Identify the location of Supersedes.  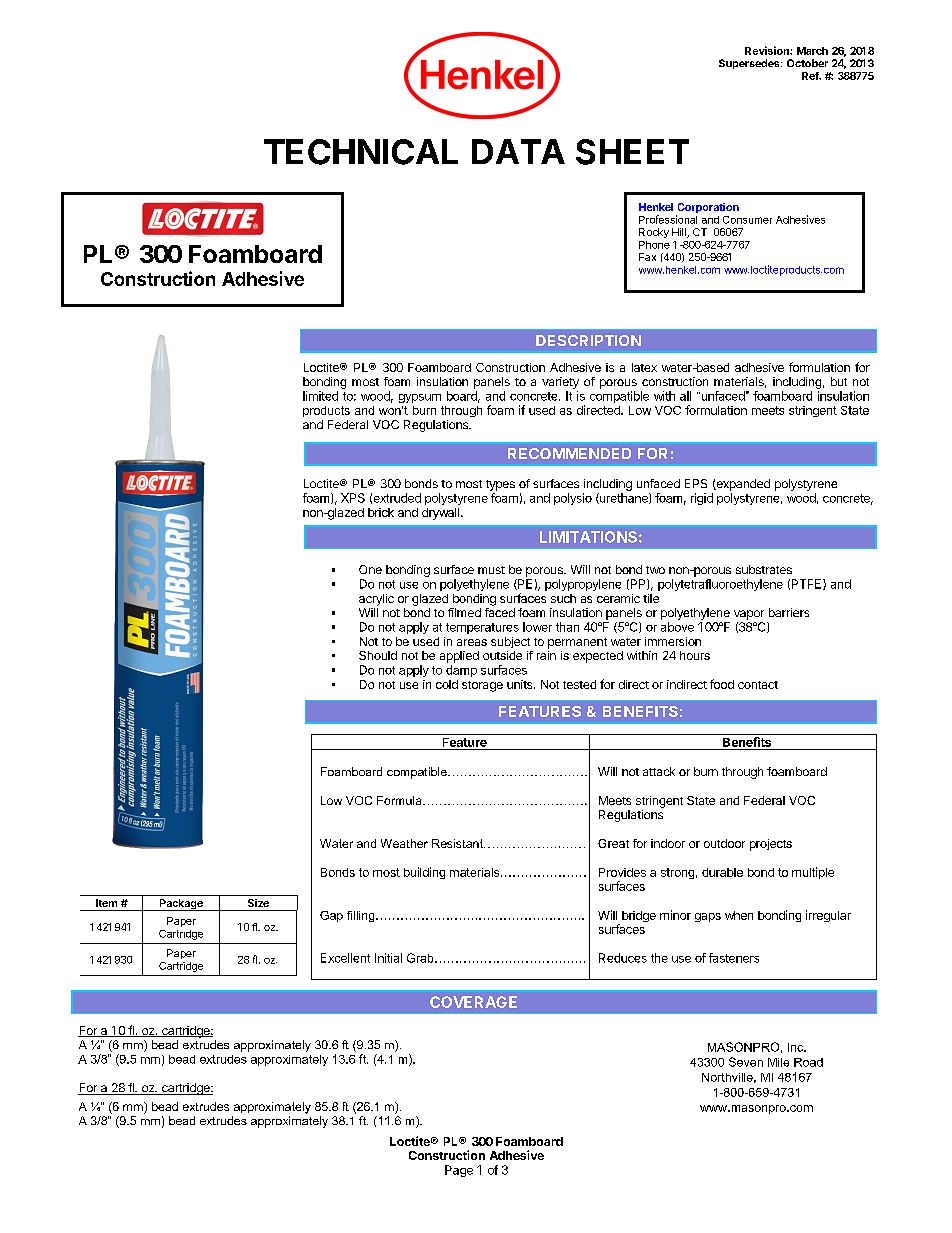
(750, 64).
